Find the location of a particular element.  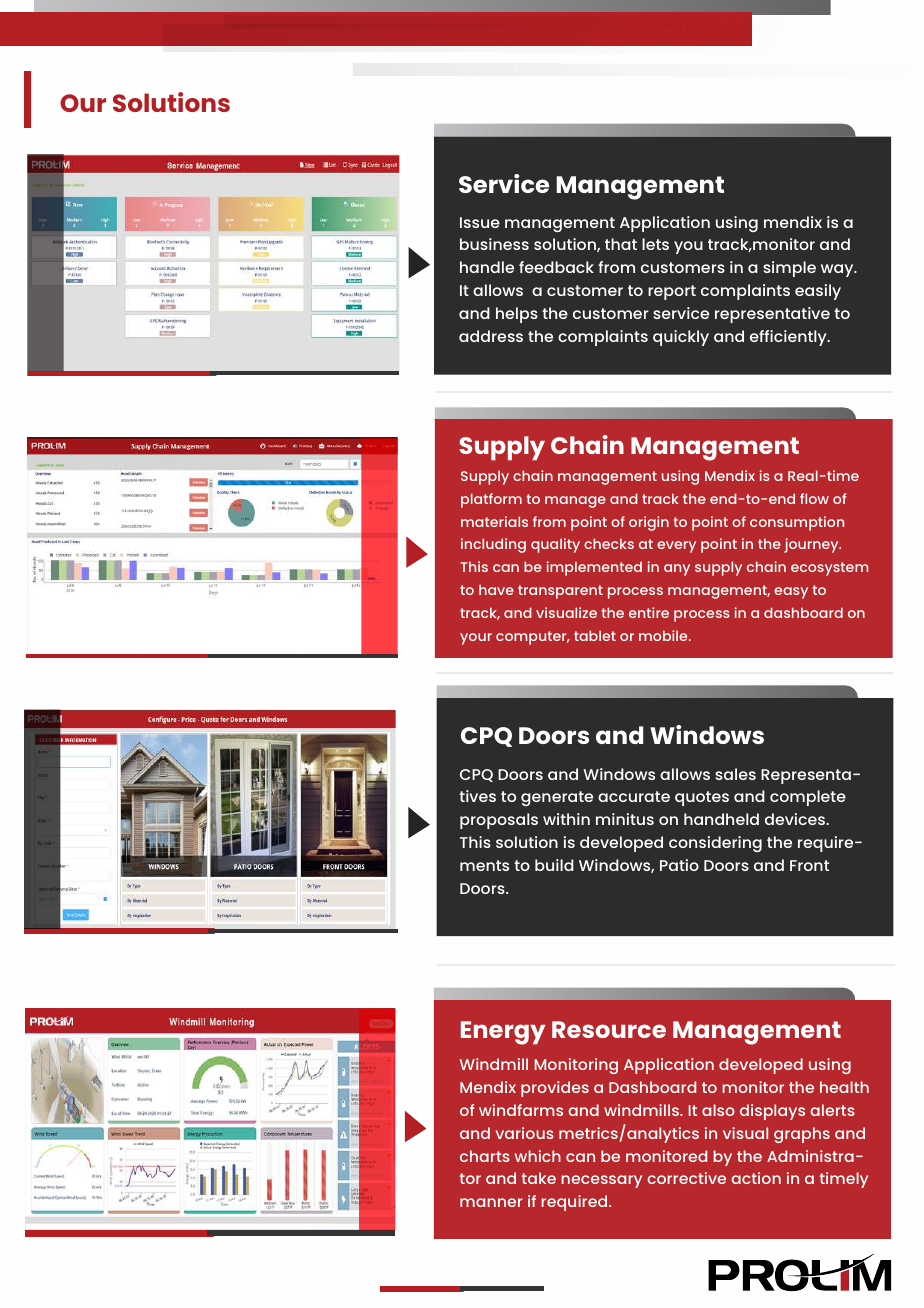

simple is located at coordinates (789, 269).
